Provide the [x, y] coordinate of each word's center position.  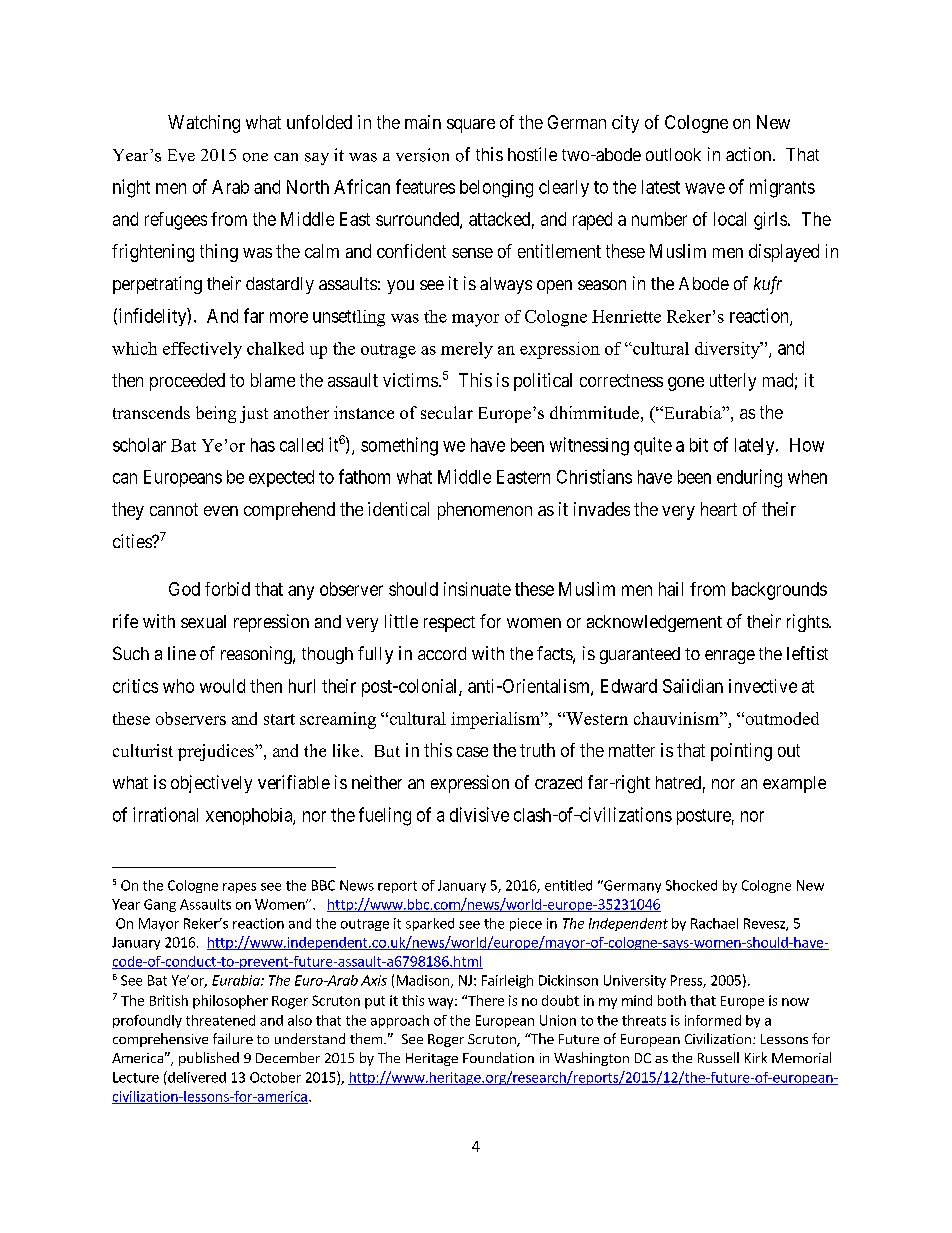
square [471, 126]
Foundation [498, 1057]
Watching [204, 124]
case [472, 752]
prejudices [217, 752]
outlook [673, 154]
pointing [741, 752]
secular [447, 412]
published [209, 1059]
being [216, 414]
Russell [718, 1057]
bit [699, 445]
